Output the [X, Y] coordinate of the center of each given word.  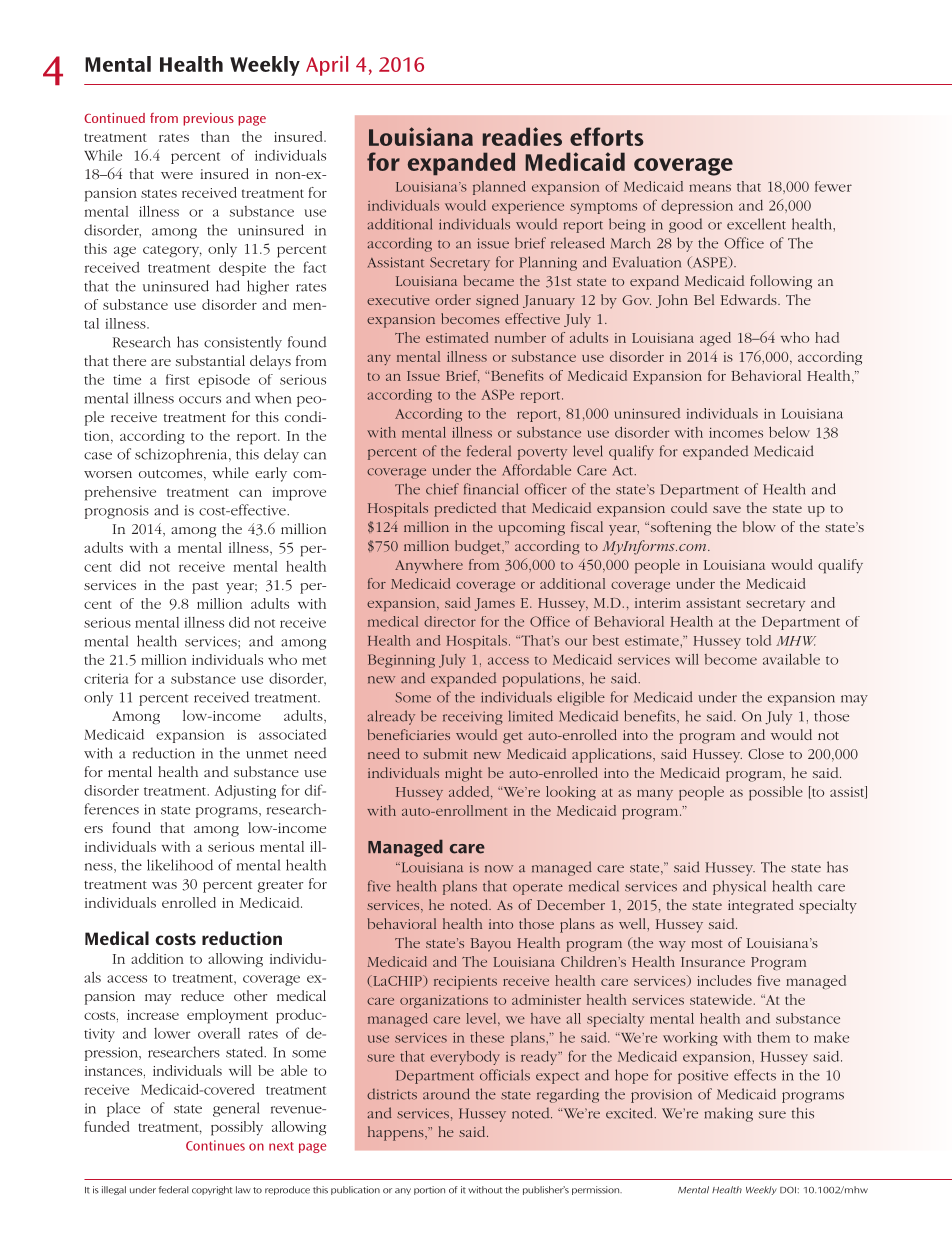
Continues [215, 1145]
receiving [472, 718]
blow [759, 526]
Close [766, 753]
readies [522, 136]
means [710, 188]
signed [497, 301]
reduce [202, 995]
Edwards [750, 299]
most [707, 944]
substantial [210, 360]
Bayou [490, 945]
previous [208, 119]
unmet [267, 754]
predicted [465, 509]
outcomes [172, 475]
